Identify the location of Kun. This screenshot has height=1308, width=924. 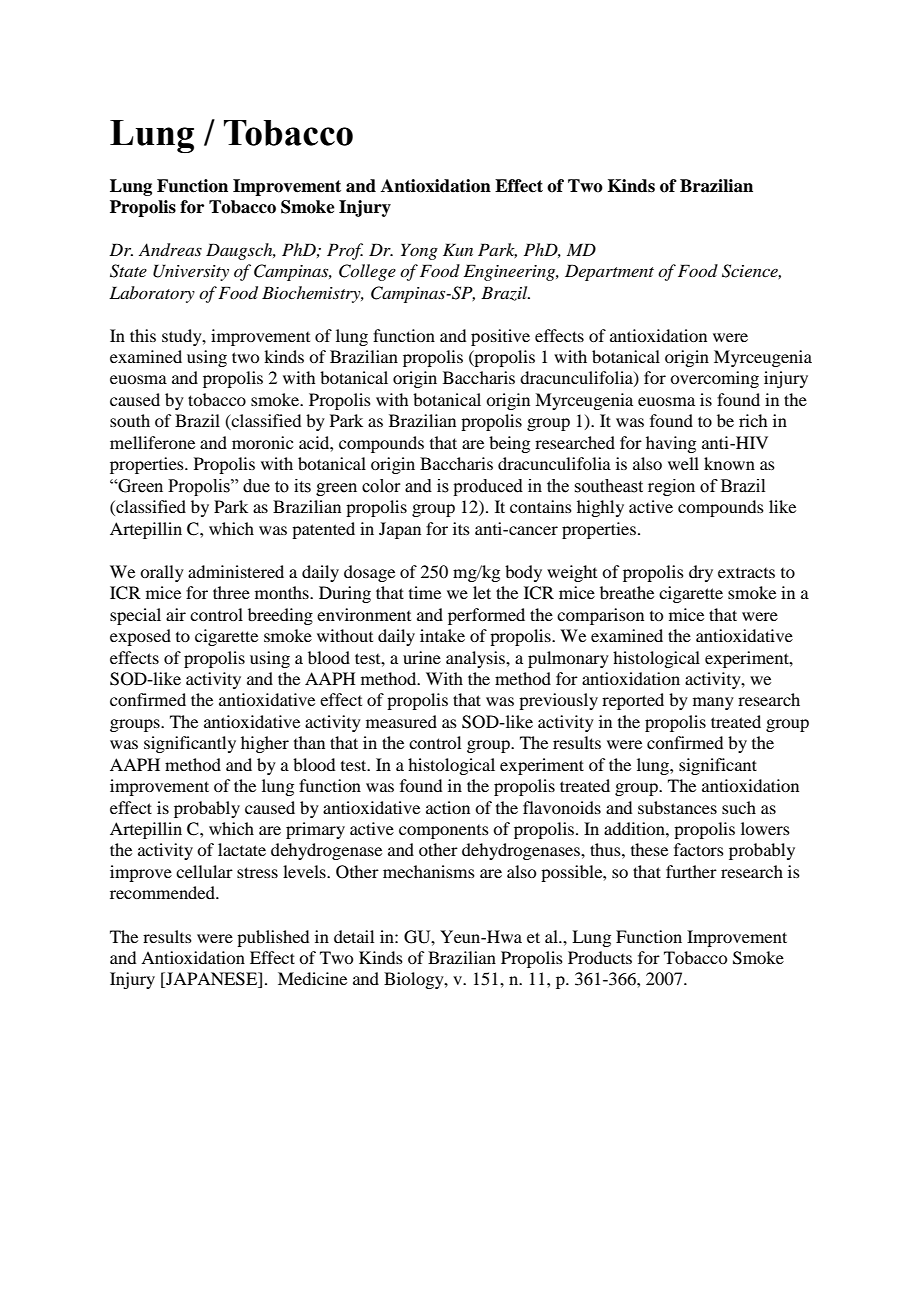
(458, 249).
